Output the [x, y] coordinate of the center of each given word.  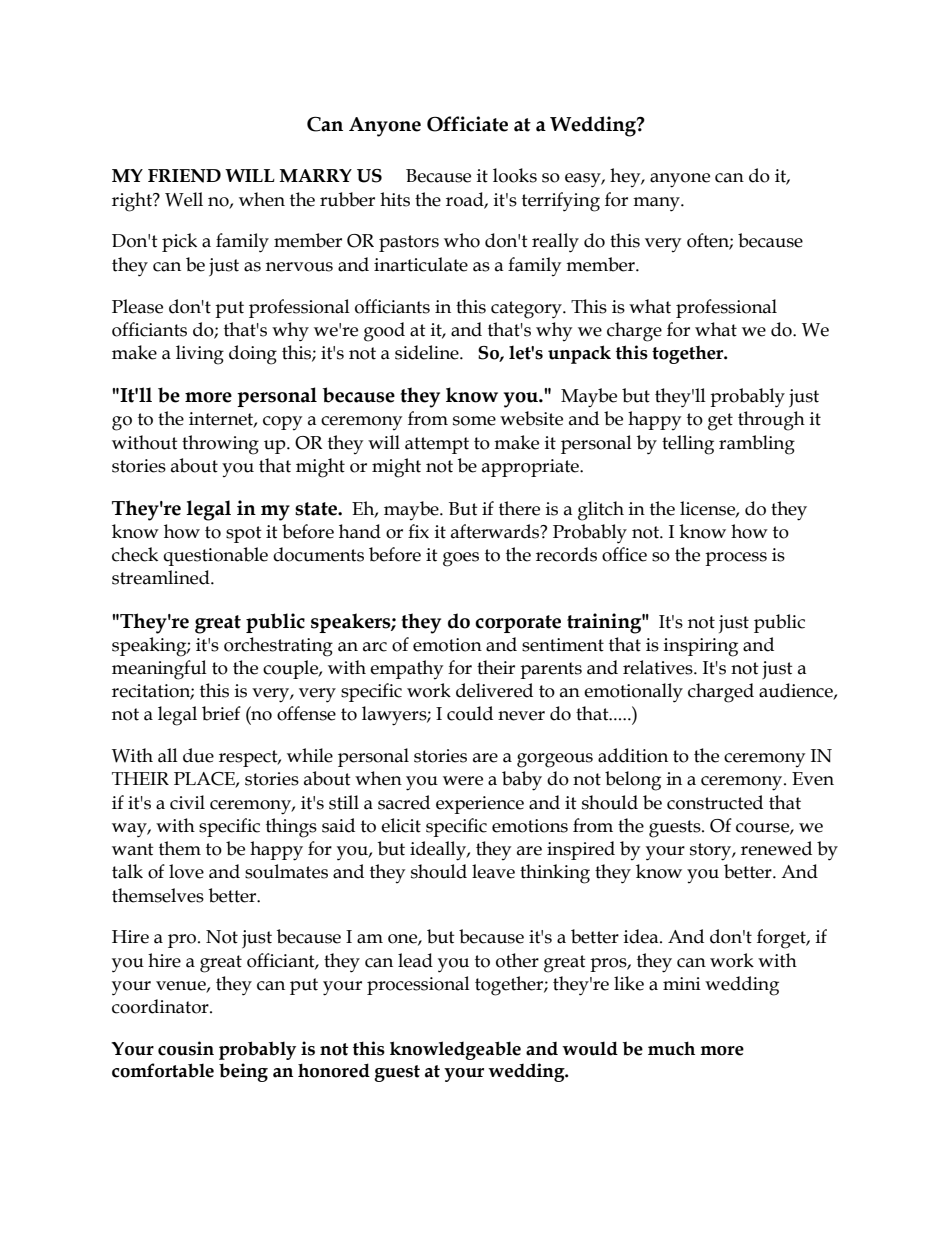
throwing [220, 445]
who [462, 240]
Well [184, 199]
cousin [186, 1048]
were [463, 781]
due [198, 755]
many [657, 204]
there [519, 508]
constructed [715, 802]
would [590, 1048]
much [671, 1048]
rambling [757, 445]
